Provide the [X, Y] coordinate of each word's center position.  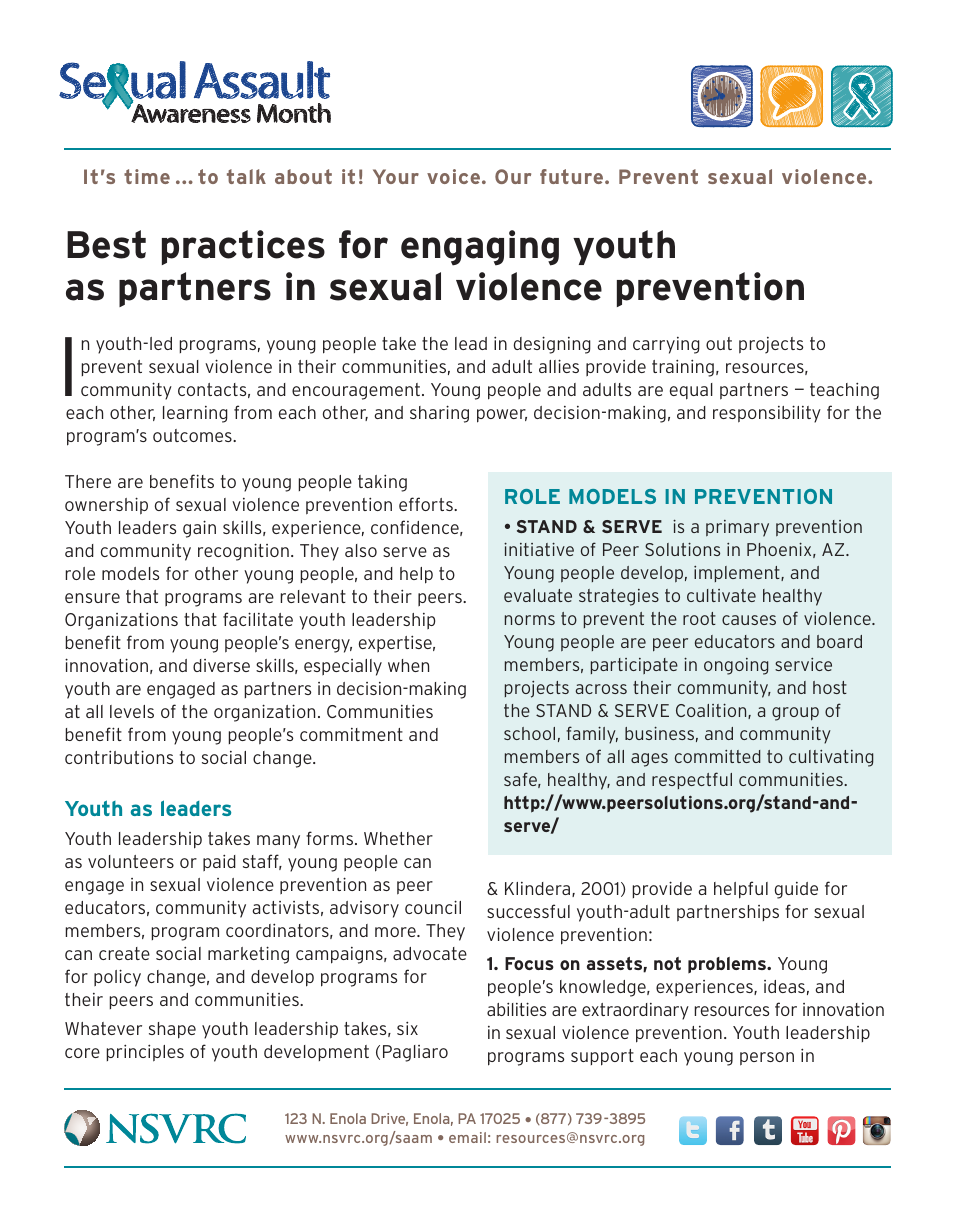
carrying [666, 345]
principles [145, 1053]
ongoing [736, 666]
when [408, 665]
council [433, 907]
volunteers [131, 861]
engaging [480, 248]
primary [737, 528]
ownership [106, 506]
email [467, 1137]
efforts [427, 504]
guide [796, 890]
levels [132, 711]
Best [106, 244]
